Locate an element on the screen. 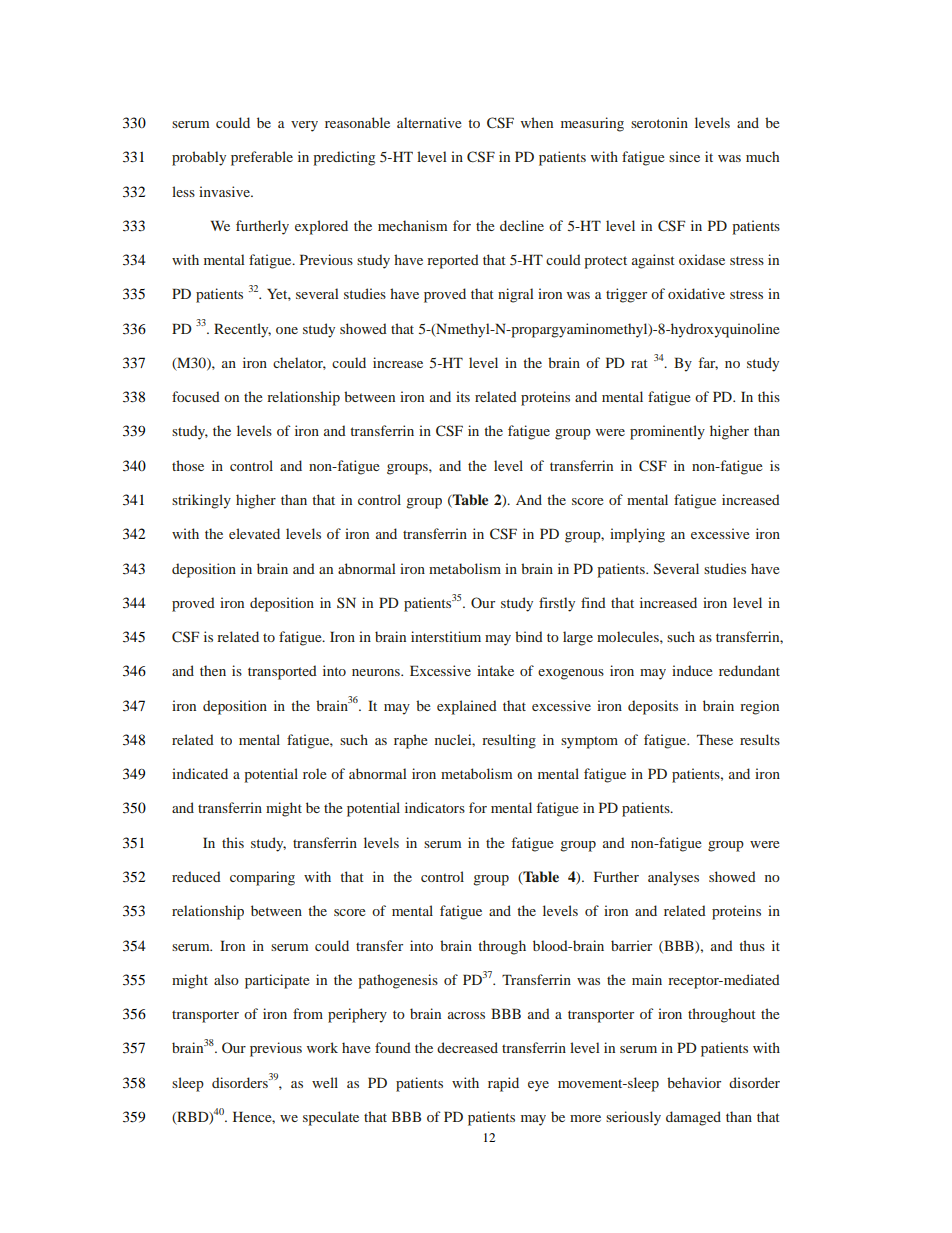  firstly is located at coordinates (557, 604).
